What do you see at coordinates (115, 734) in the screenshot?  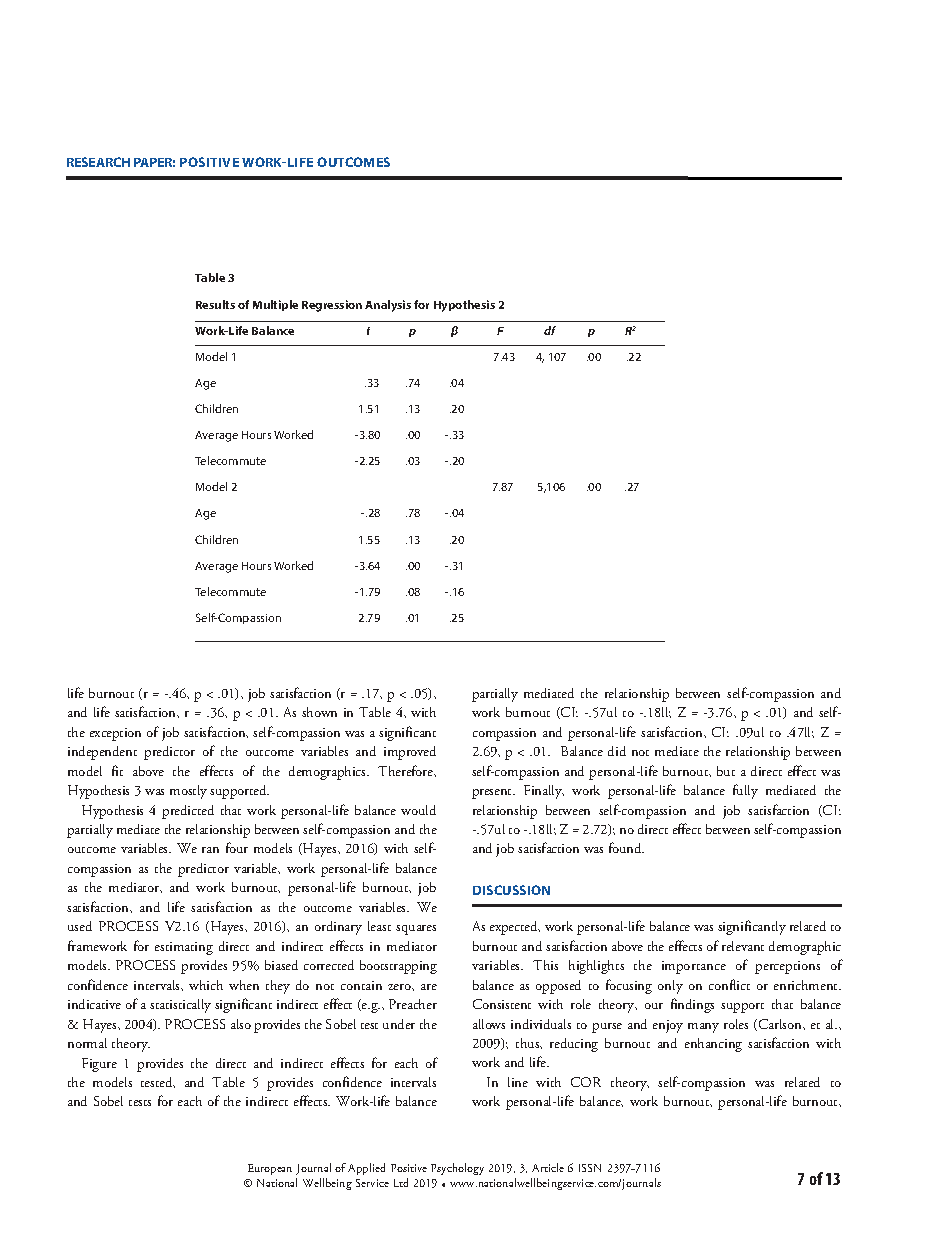 I see `exception` at bounding box center [115, 734].
